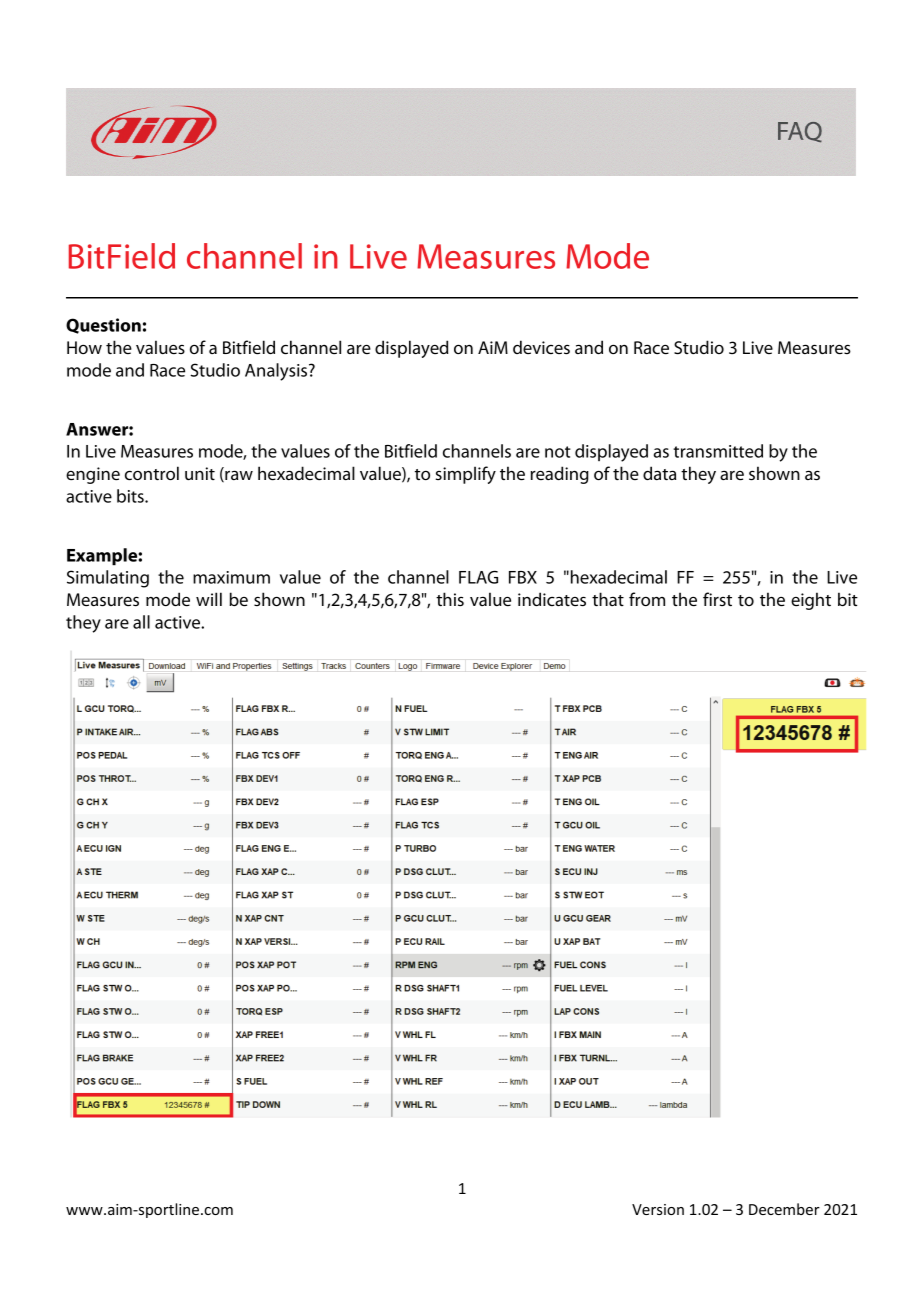 The image size is (924, 1308). I want to click on that, so click(608, 599).
